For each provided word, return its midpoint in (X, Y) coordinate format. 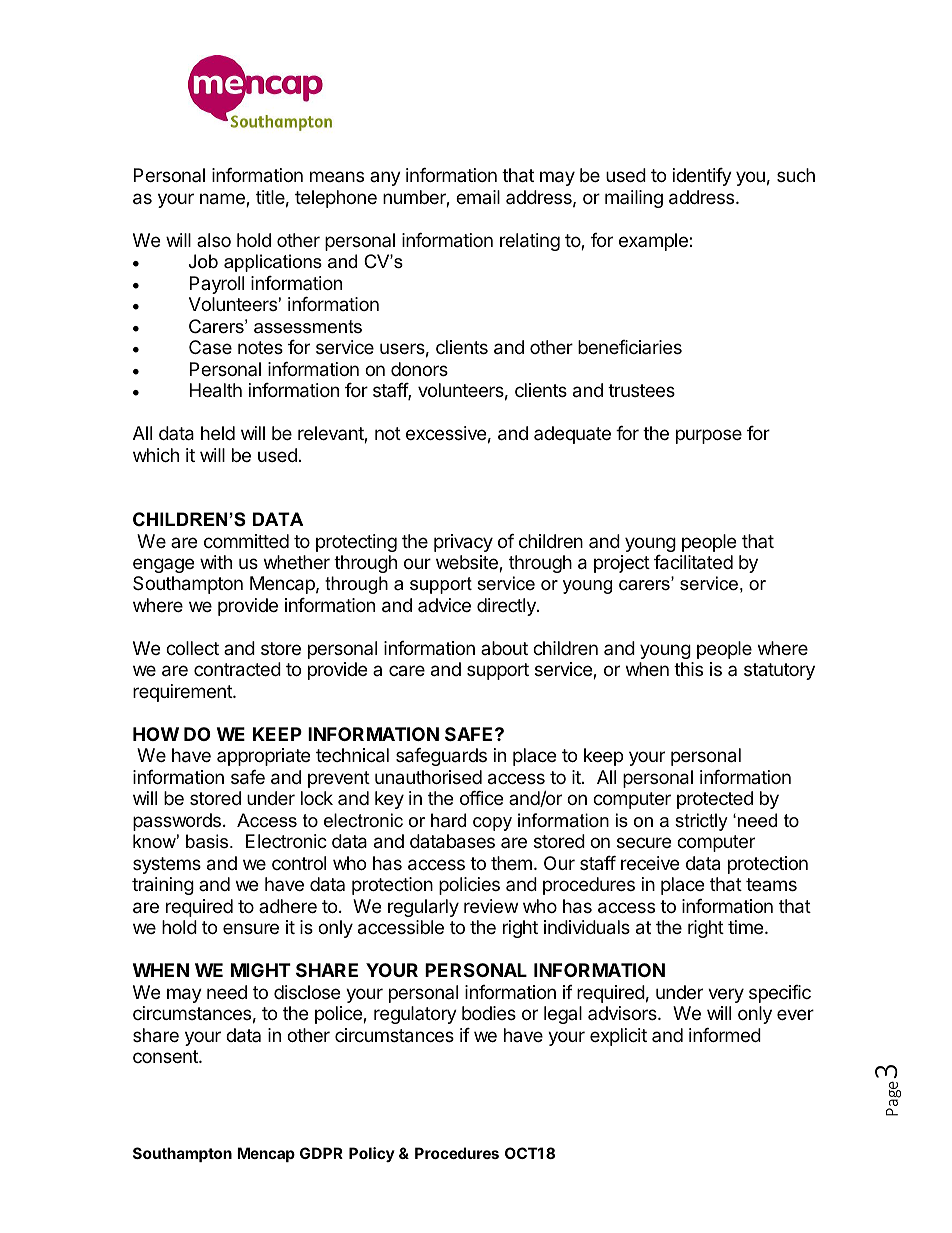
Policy (372, 1154)
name (223, 200)
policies (469, 886)
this (688, 669)
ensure (251, 928)
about (504, 648)
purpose (709, 436)
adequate (572, 435)
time (747, 927)
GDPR (321, 1153)
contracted (237, 669)
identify (702, 177)
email (478, 197)
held (218, 433)
